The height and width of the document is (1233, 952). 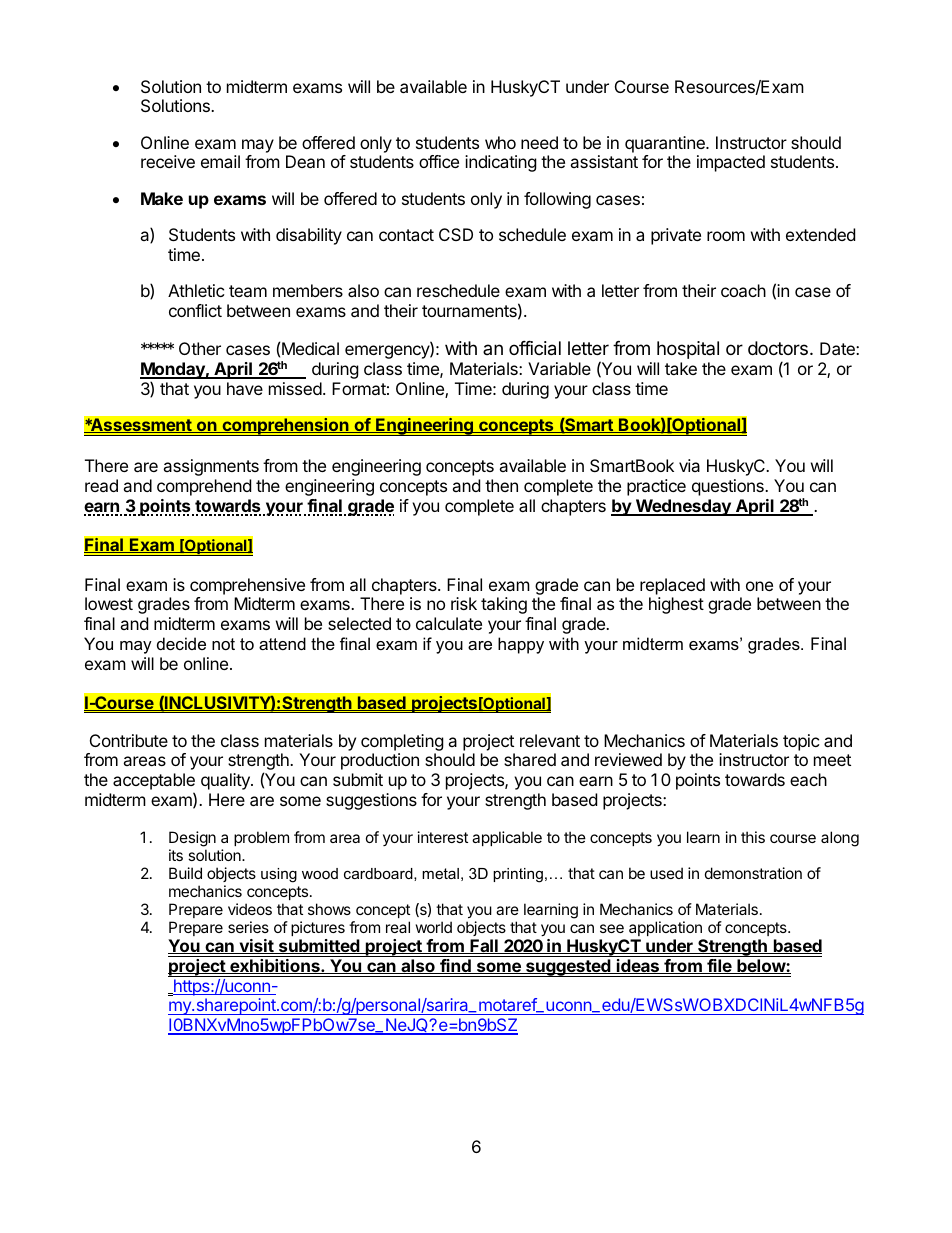 What do you see at coordinates (778, 348) in the document?
I see `doctors` at bounding box center [778, 348].
